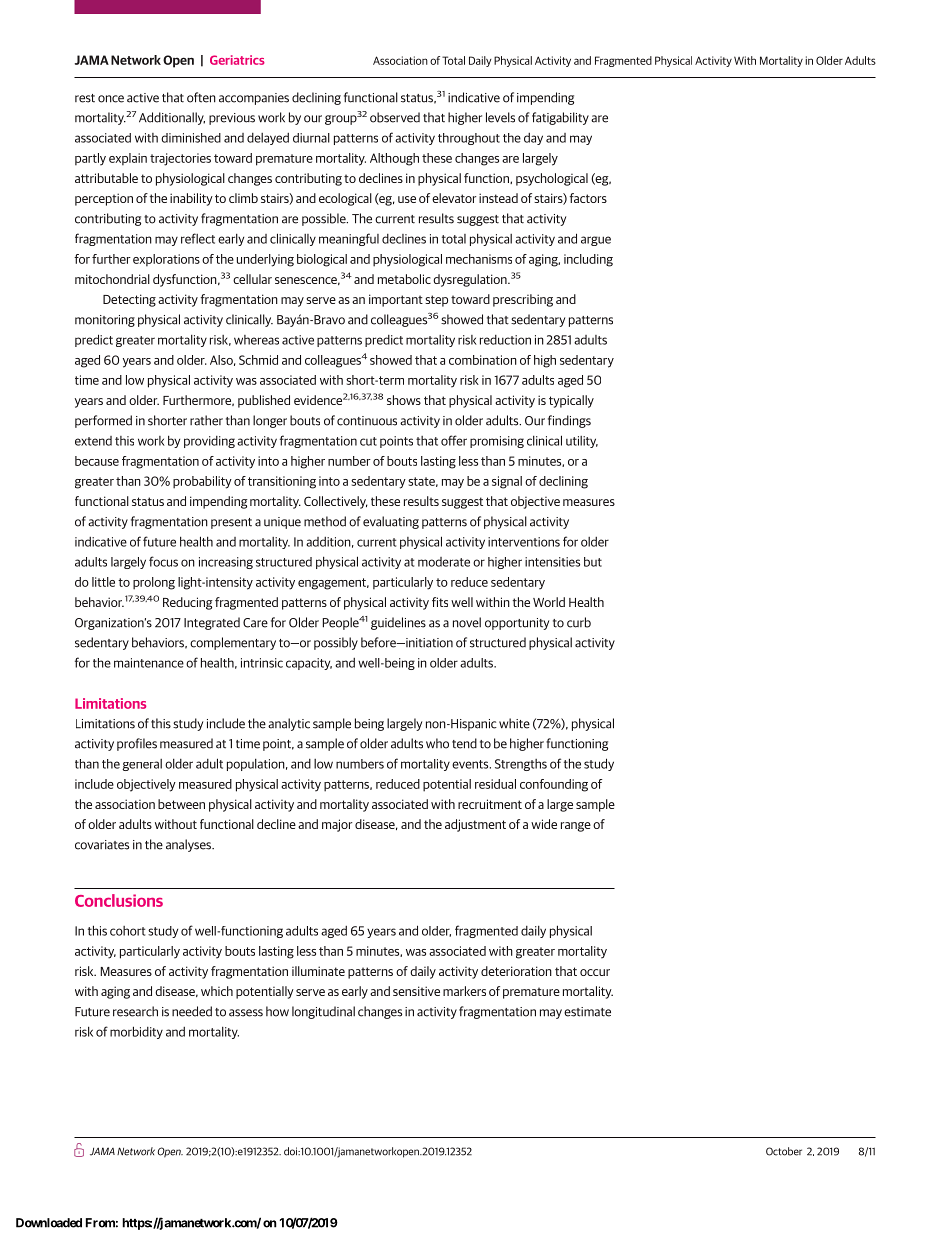 This document has height=1233, width=952. I want to click on October, so click(784, 1151).
